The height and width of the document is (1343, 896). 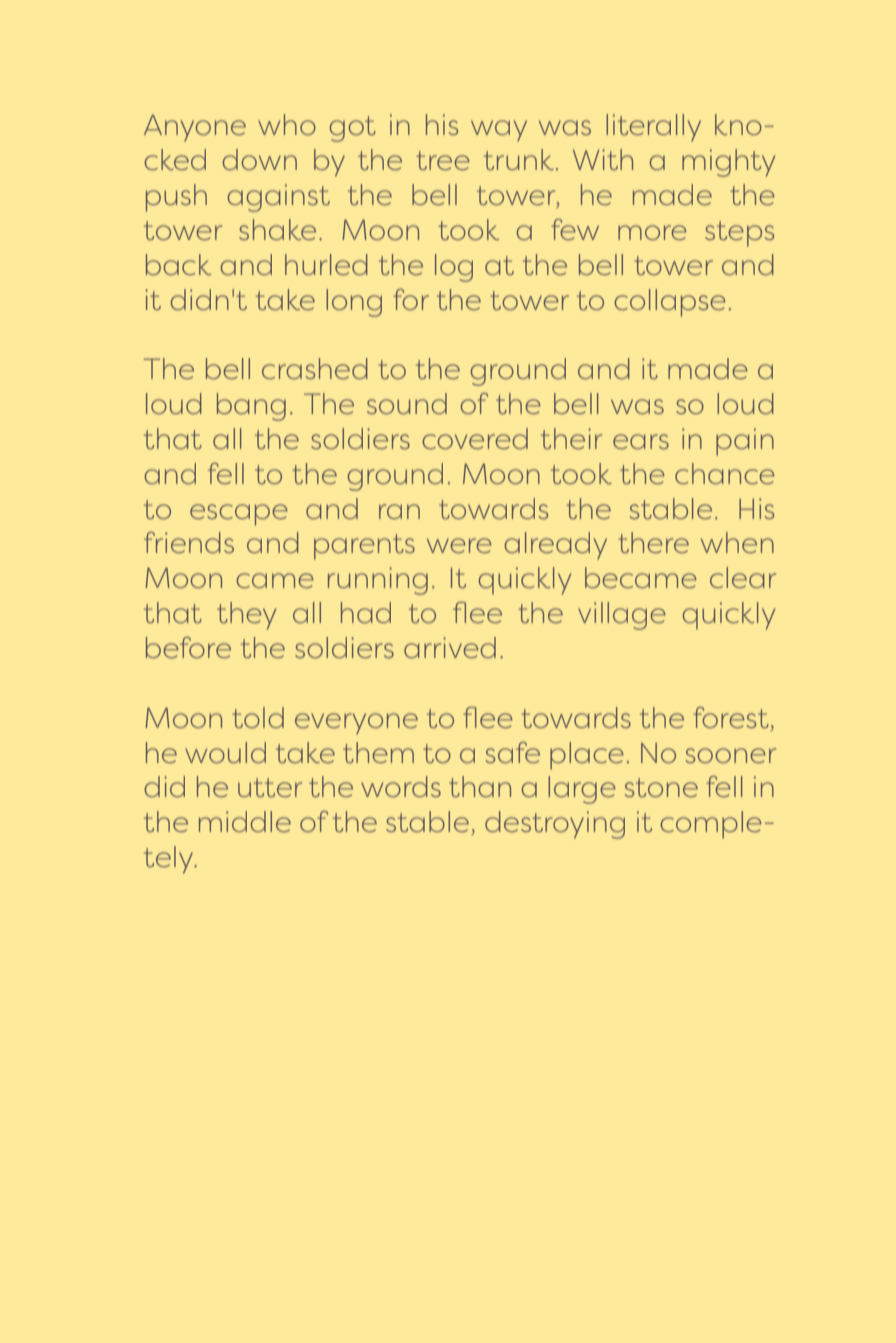 I want to click on literally, so click(x=653, y=128).
